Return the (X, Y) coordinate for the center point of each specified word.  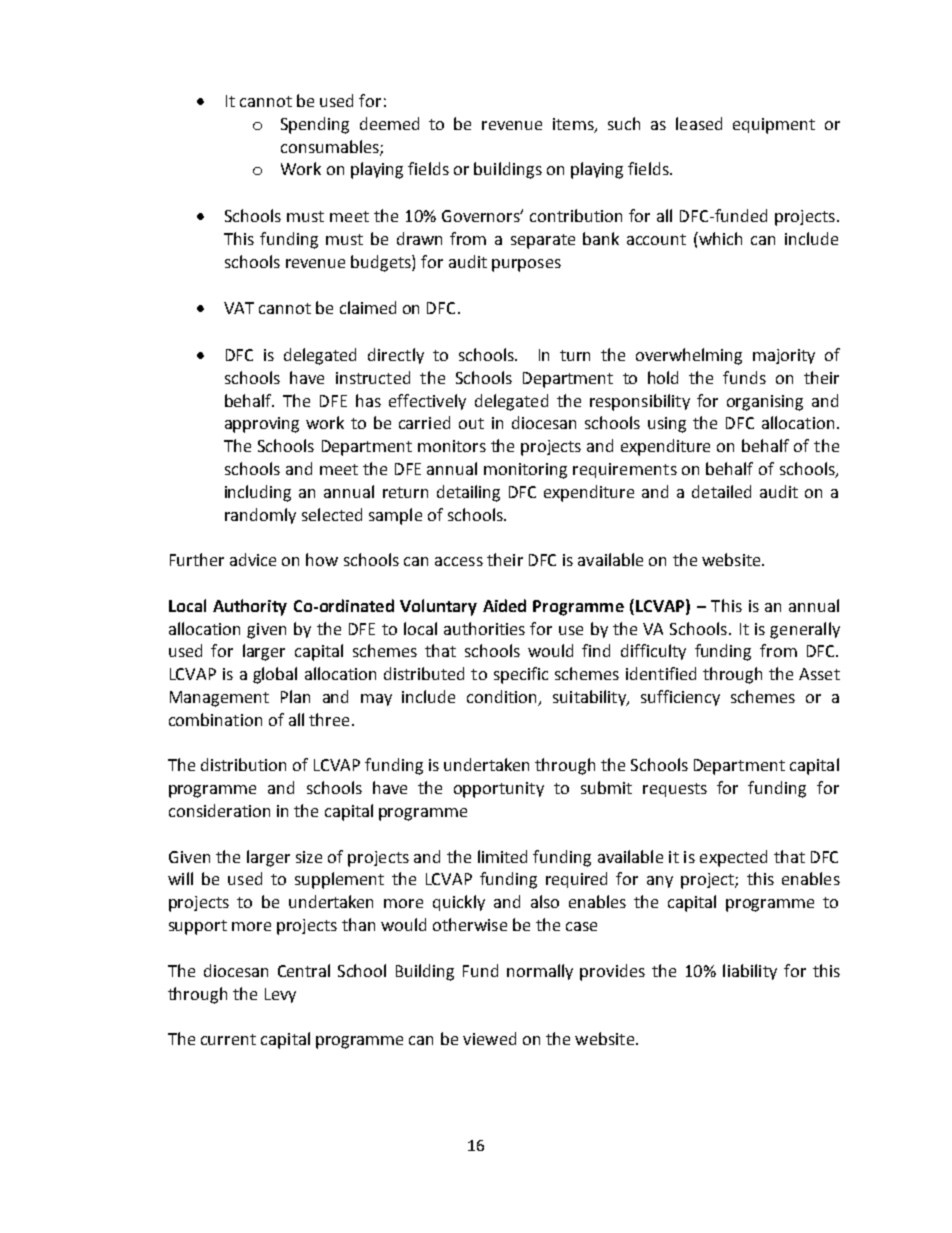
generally (805, 630)
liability (750, 972)
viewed (489, 1038)
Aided (504, 605)
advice (253, 559)
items (574, 125)
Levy (280, 995)
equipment (774, 126)
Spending (315, 125)
